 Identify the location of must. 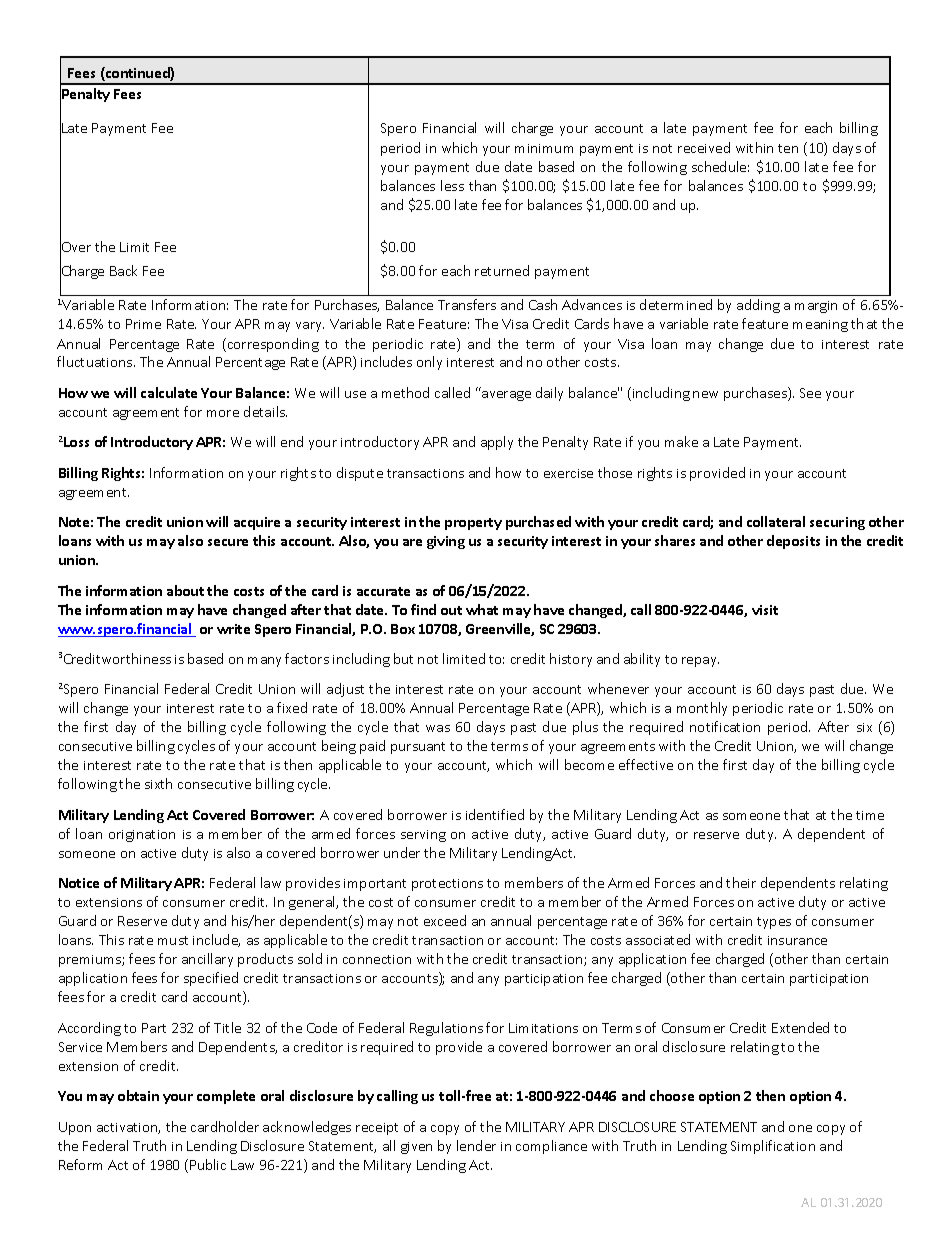
(173, 940).
